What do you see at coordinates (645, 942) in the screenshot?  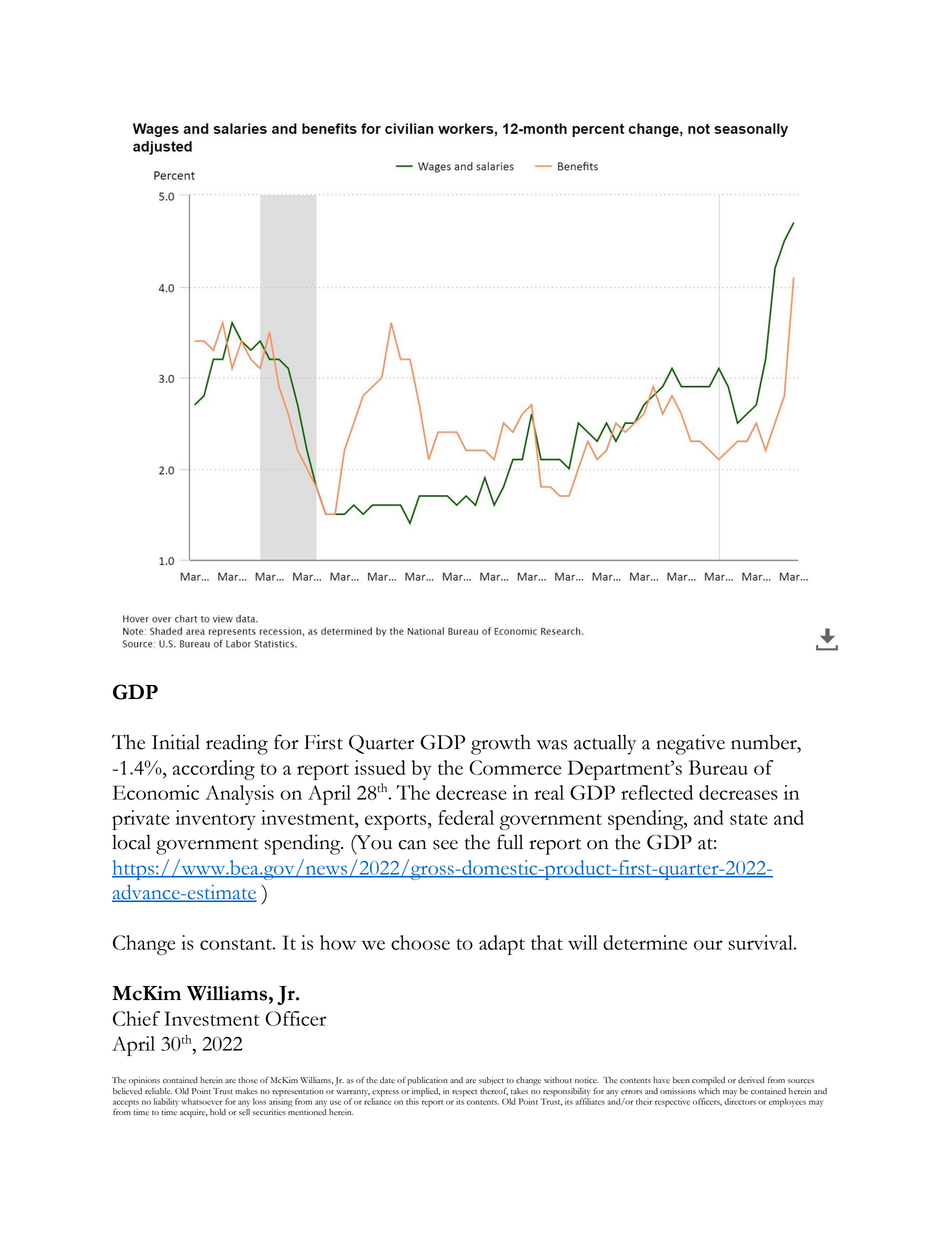 I see `determine` at bounding box center [645, 942].
